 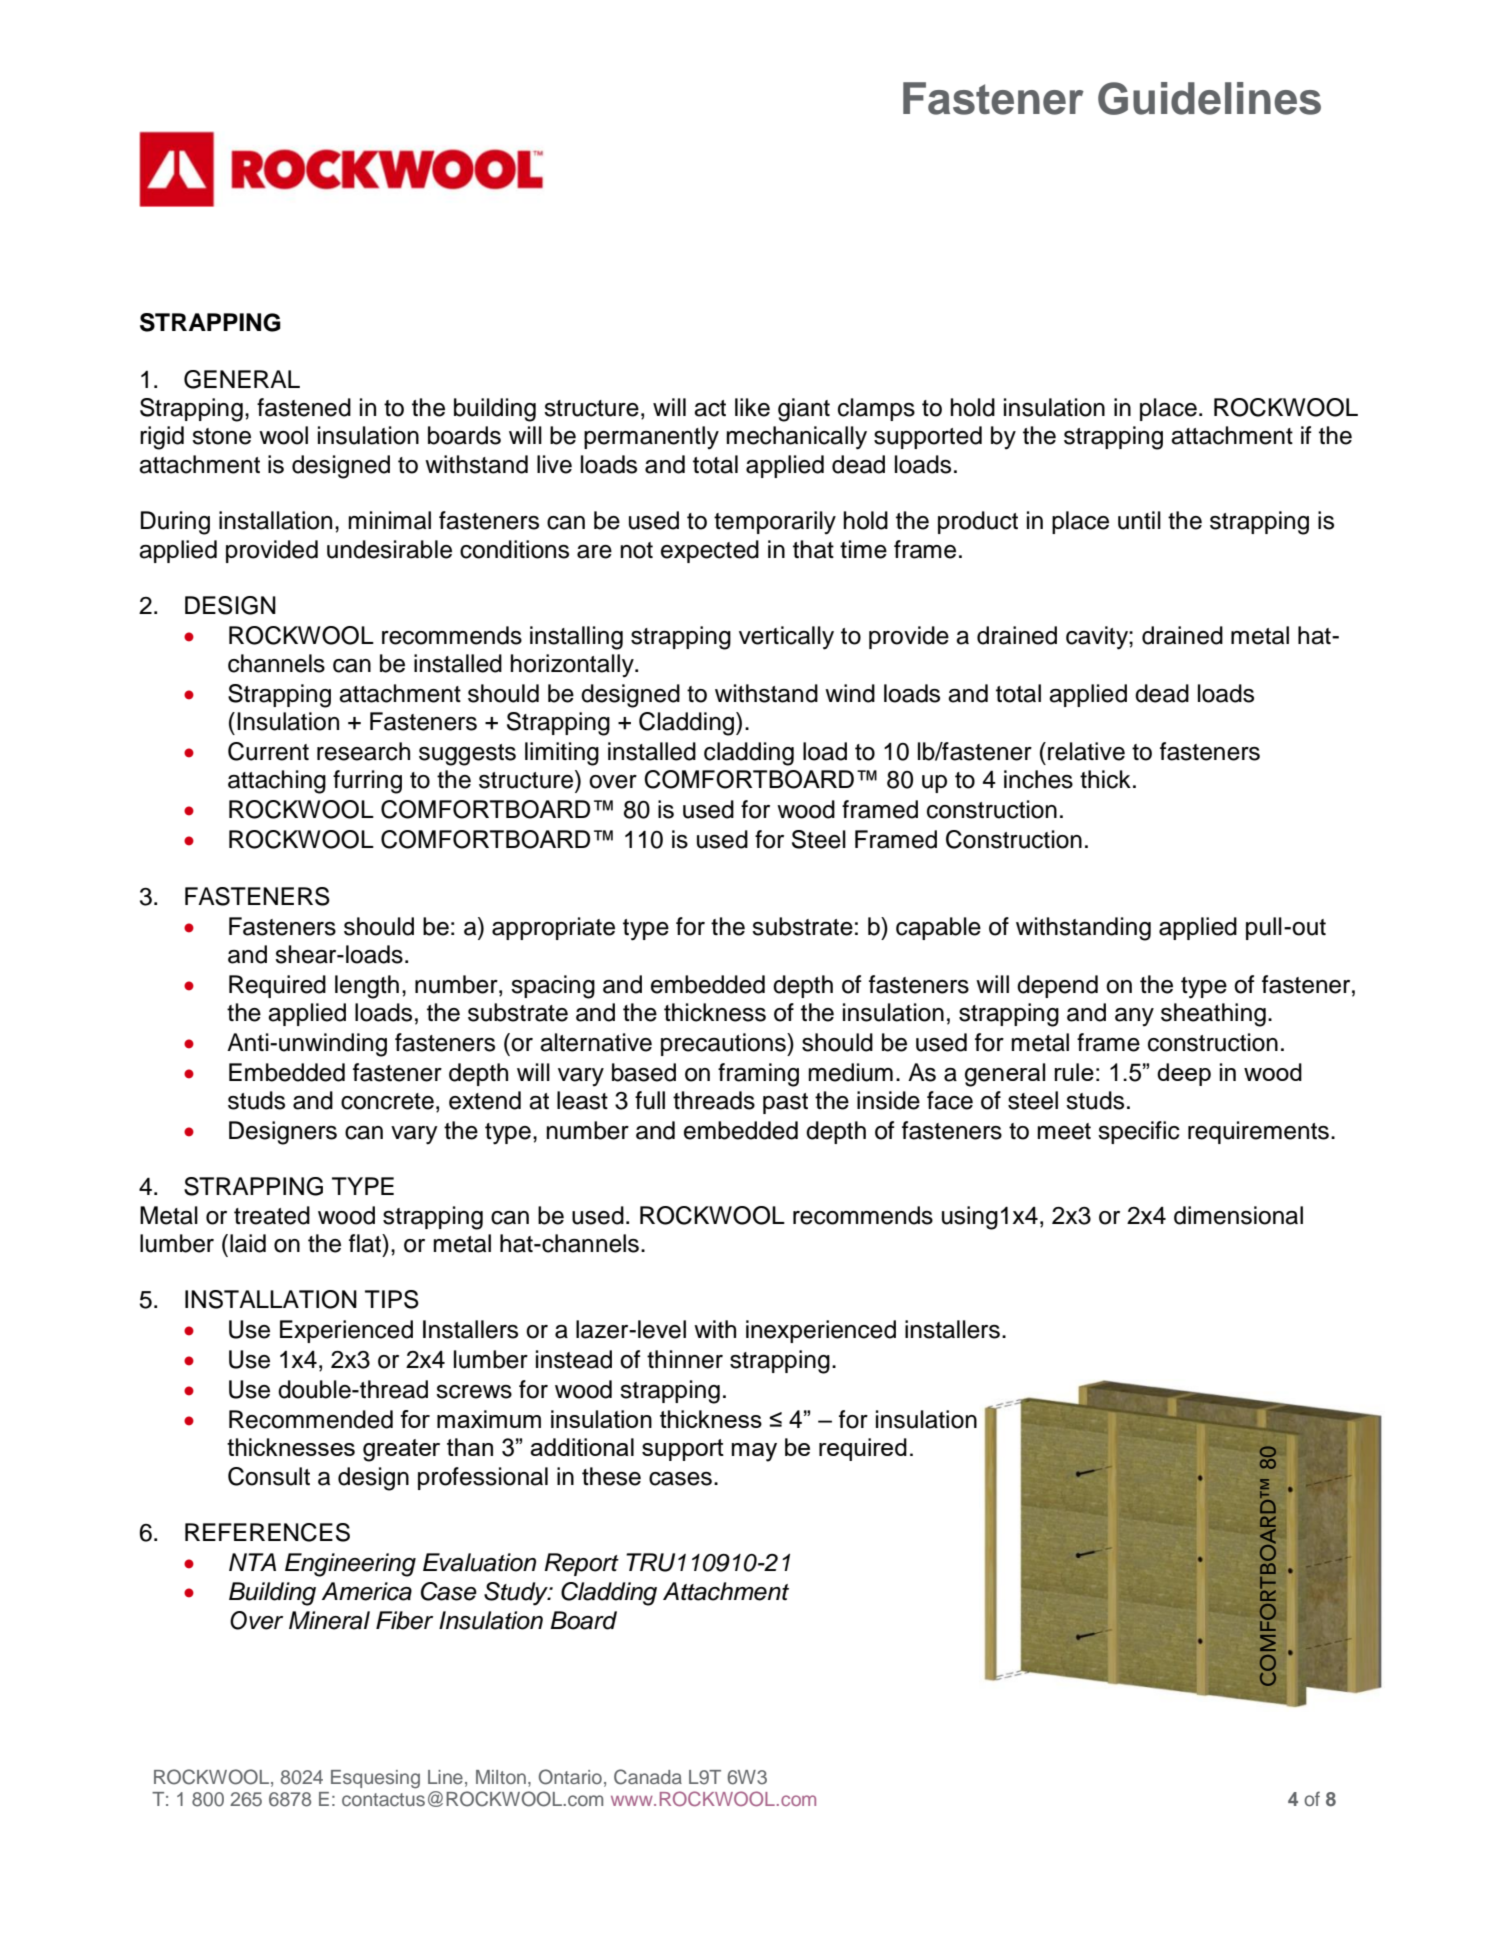 I want to click on TIPS, so click(x=392, y=1299).
